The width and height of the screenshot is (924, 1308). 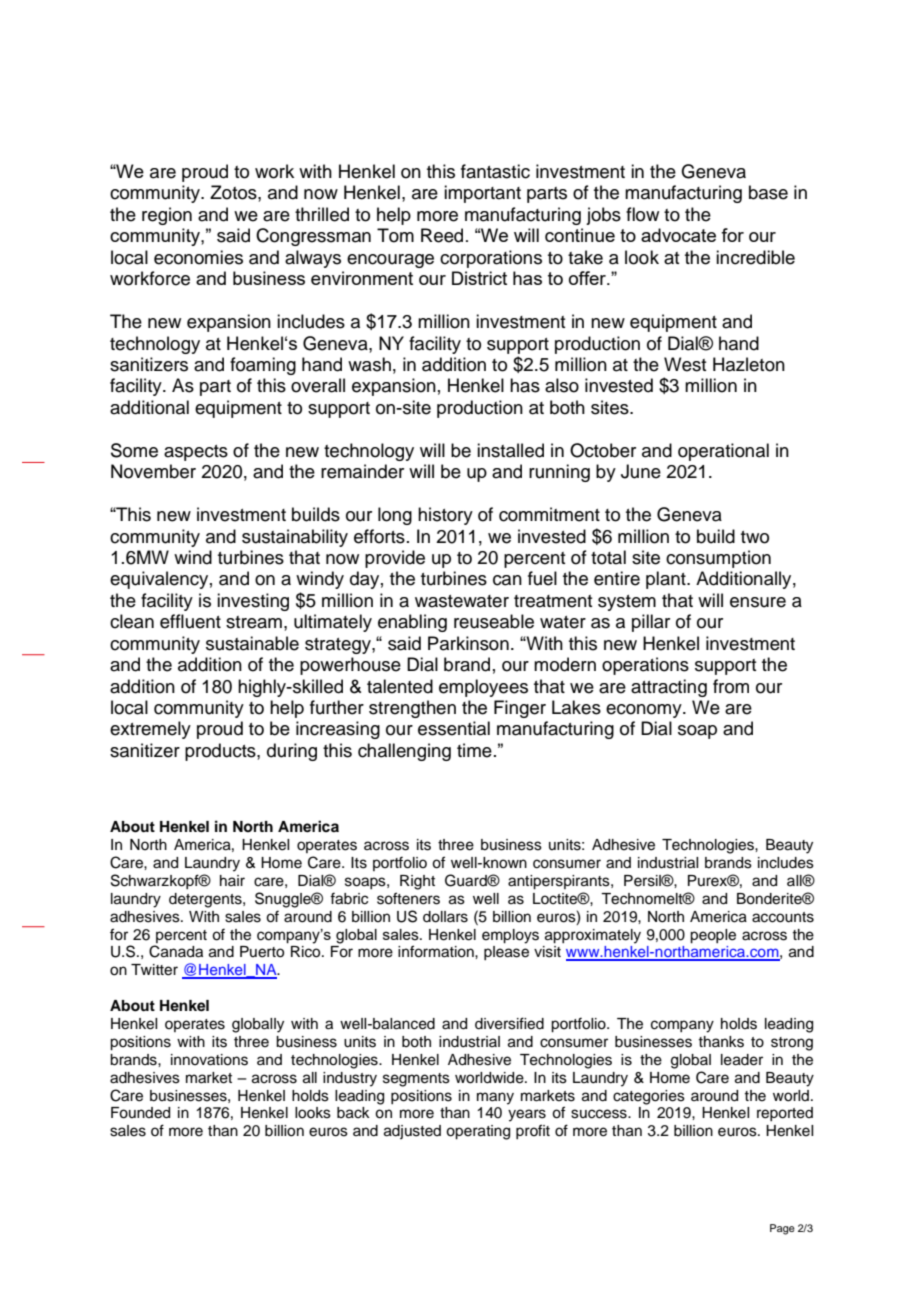 I want to click on Founded, so click(x=140, y=1113).
